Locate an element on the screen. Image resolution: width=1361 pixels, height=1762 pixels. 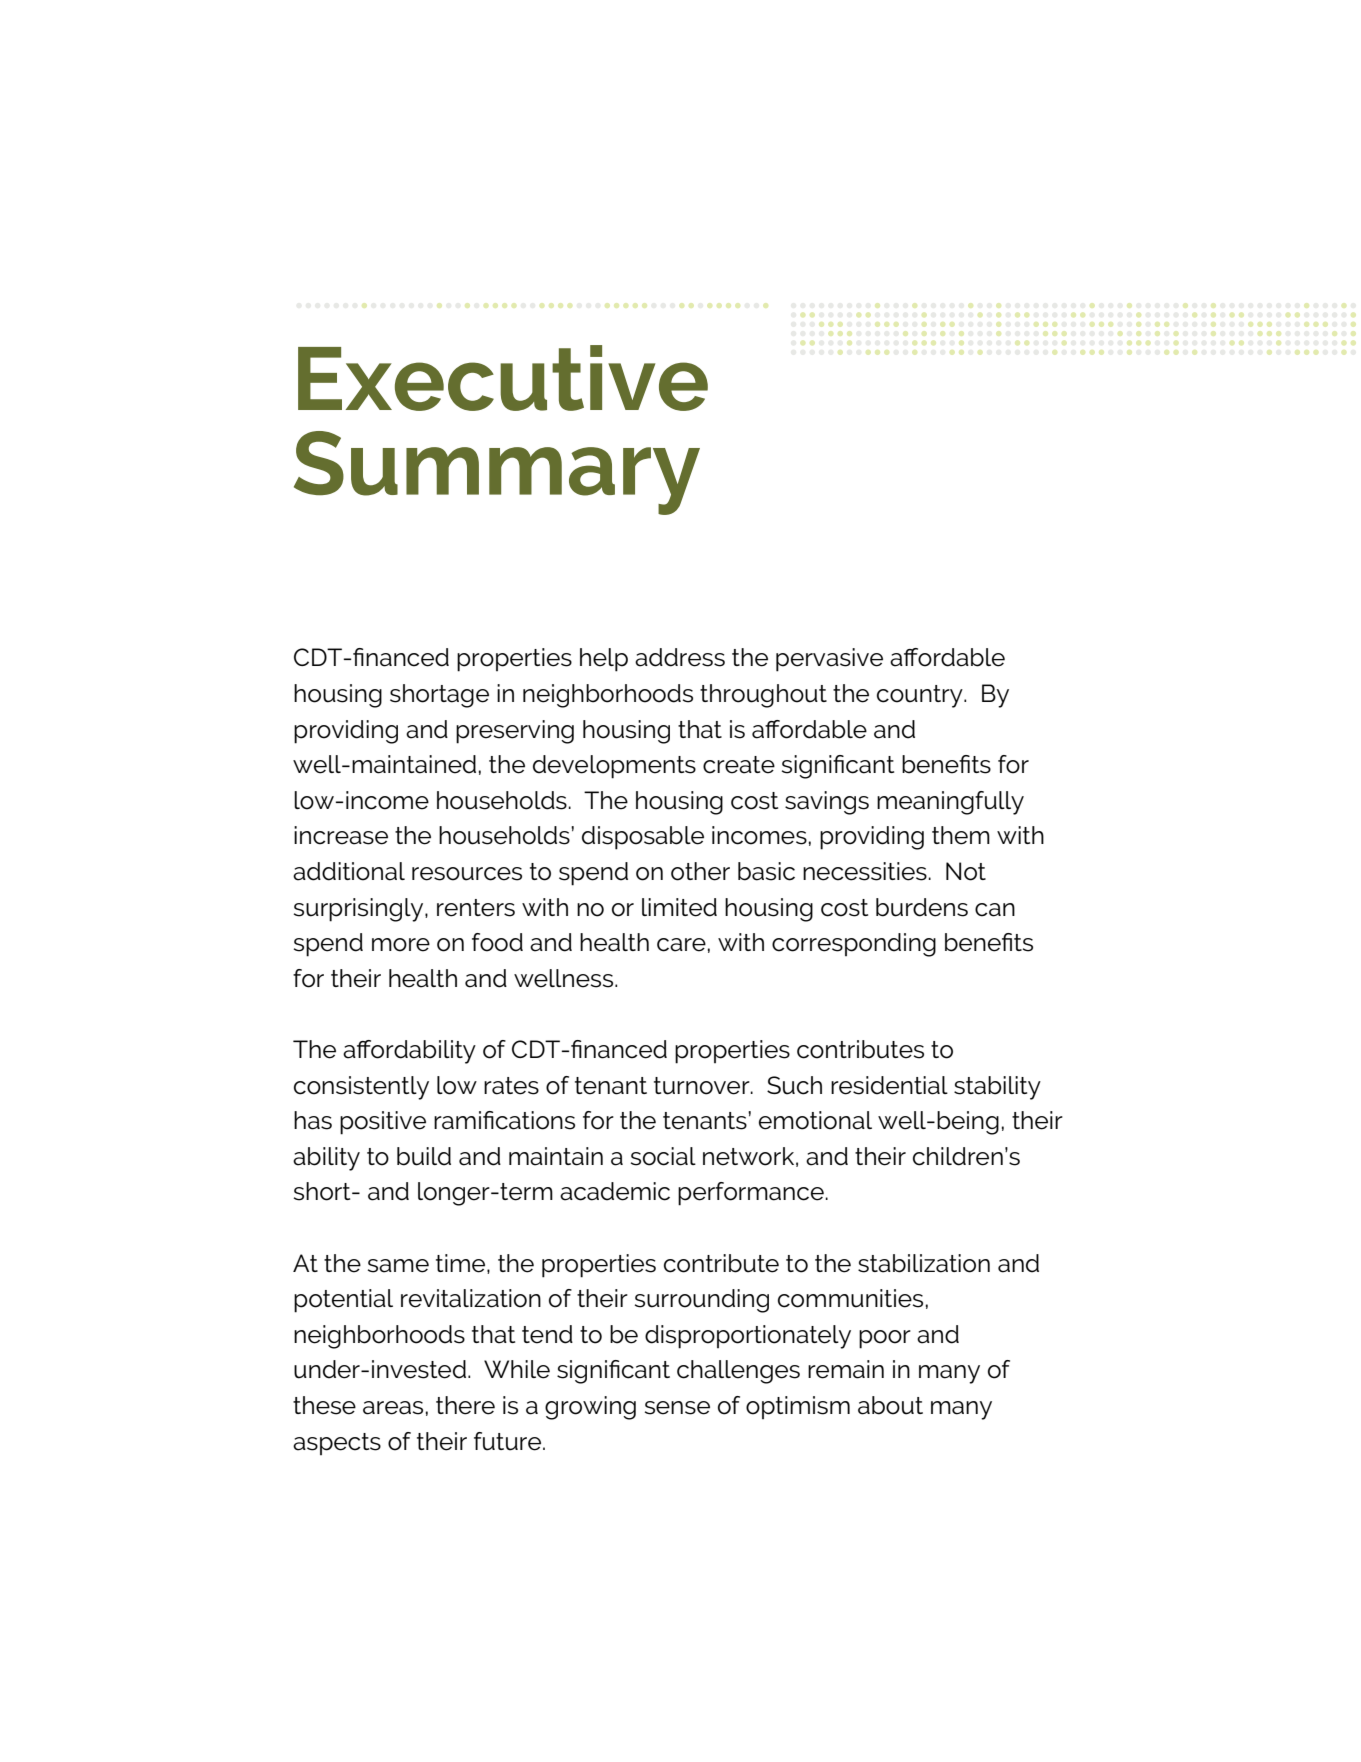
country is located at coordinates (921, 696).
